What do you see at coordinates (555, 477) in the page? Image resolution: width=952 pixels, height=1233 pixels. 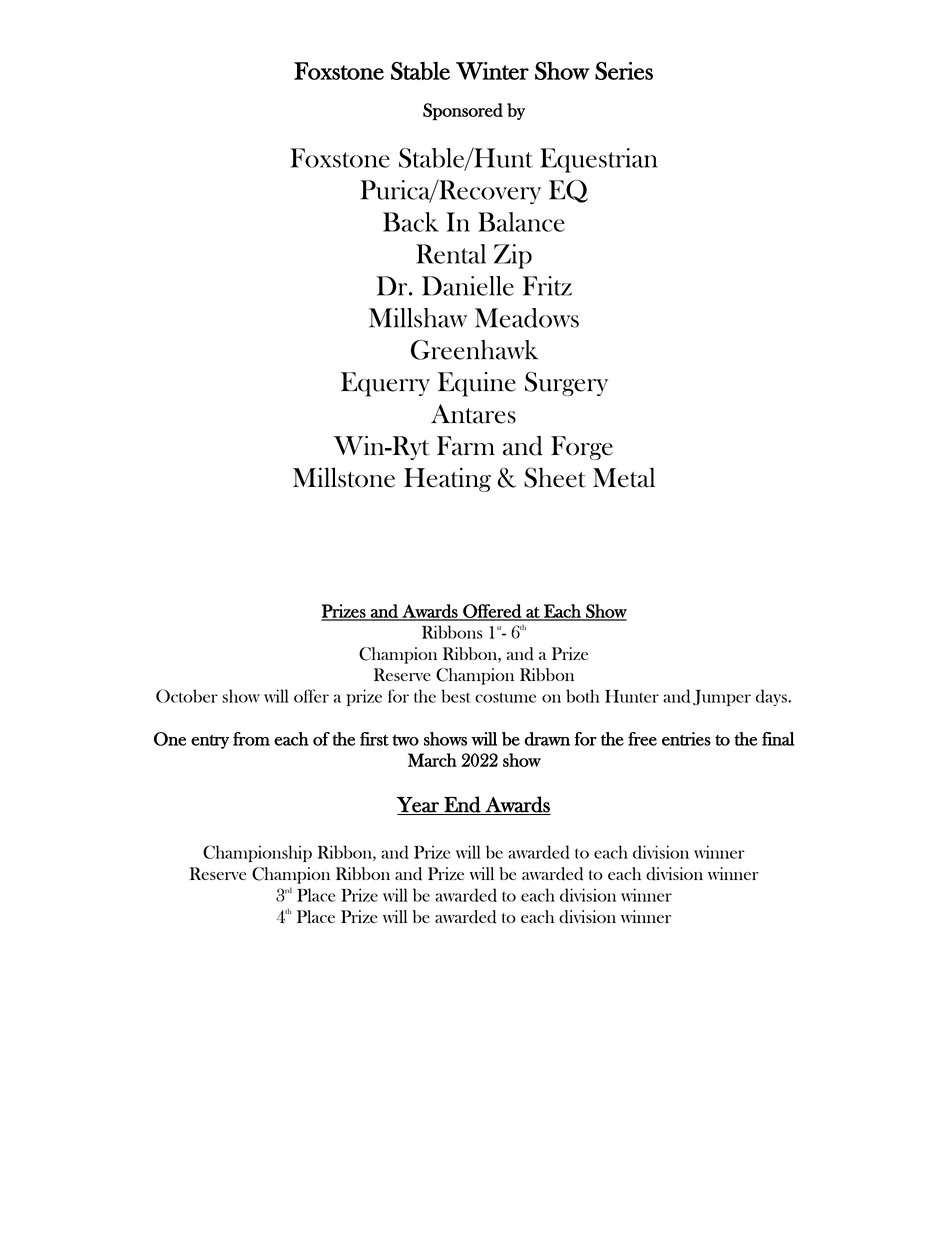 I see `Sheet` at bounding box center [555, 477].
